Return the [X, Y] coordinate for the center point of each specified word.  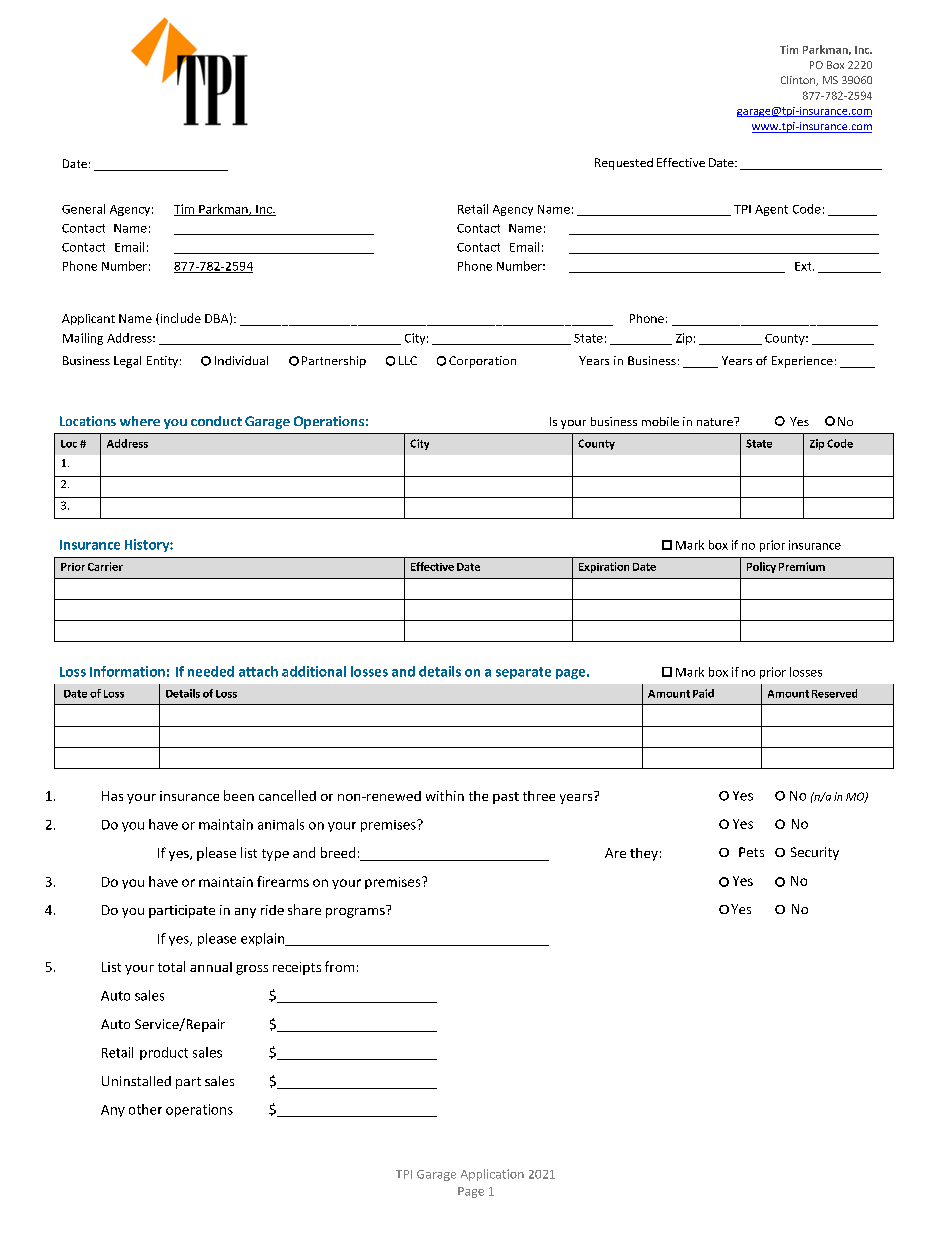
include [179, 319]
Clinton [799, 81]
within [445, 795]
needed [211, 671]
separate [523, 673]
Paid [703, 693]
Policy [761, 567]
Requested [624, 164]
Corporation [482, 362]
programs [356, 911]
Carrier [105, 566]
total [171, 966]
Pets [751, 852]
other [145, 1109]
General [83, 209]
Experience [802, 362]
